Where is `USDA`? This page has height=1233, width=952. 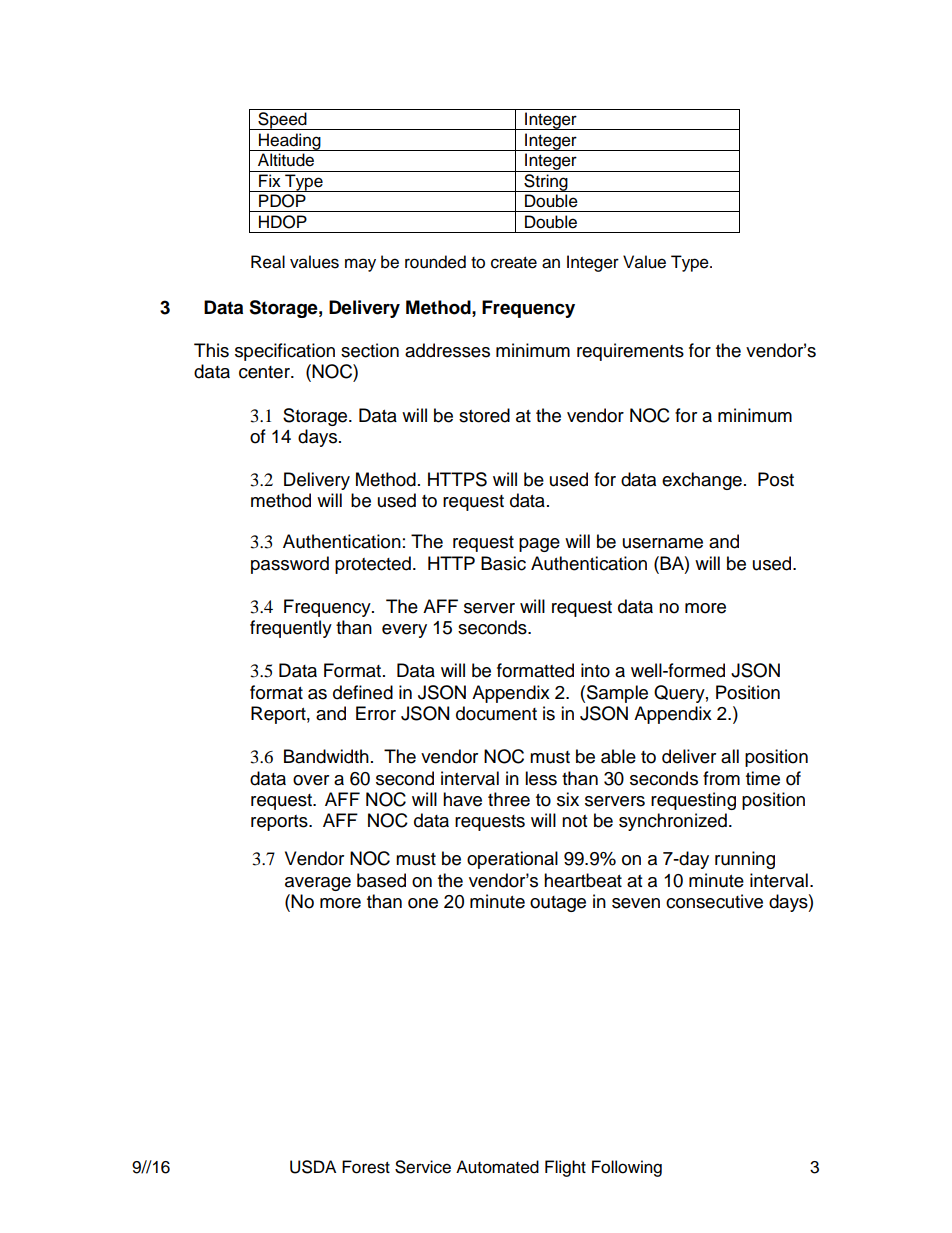
USDA is located at coordinates (313, 1167).
